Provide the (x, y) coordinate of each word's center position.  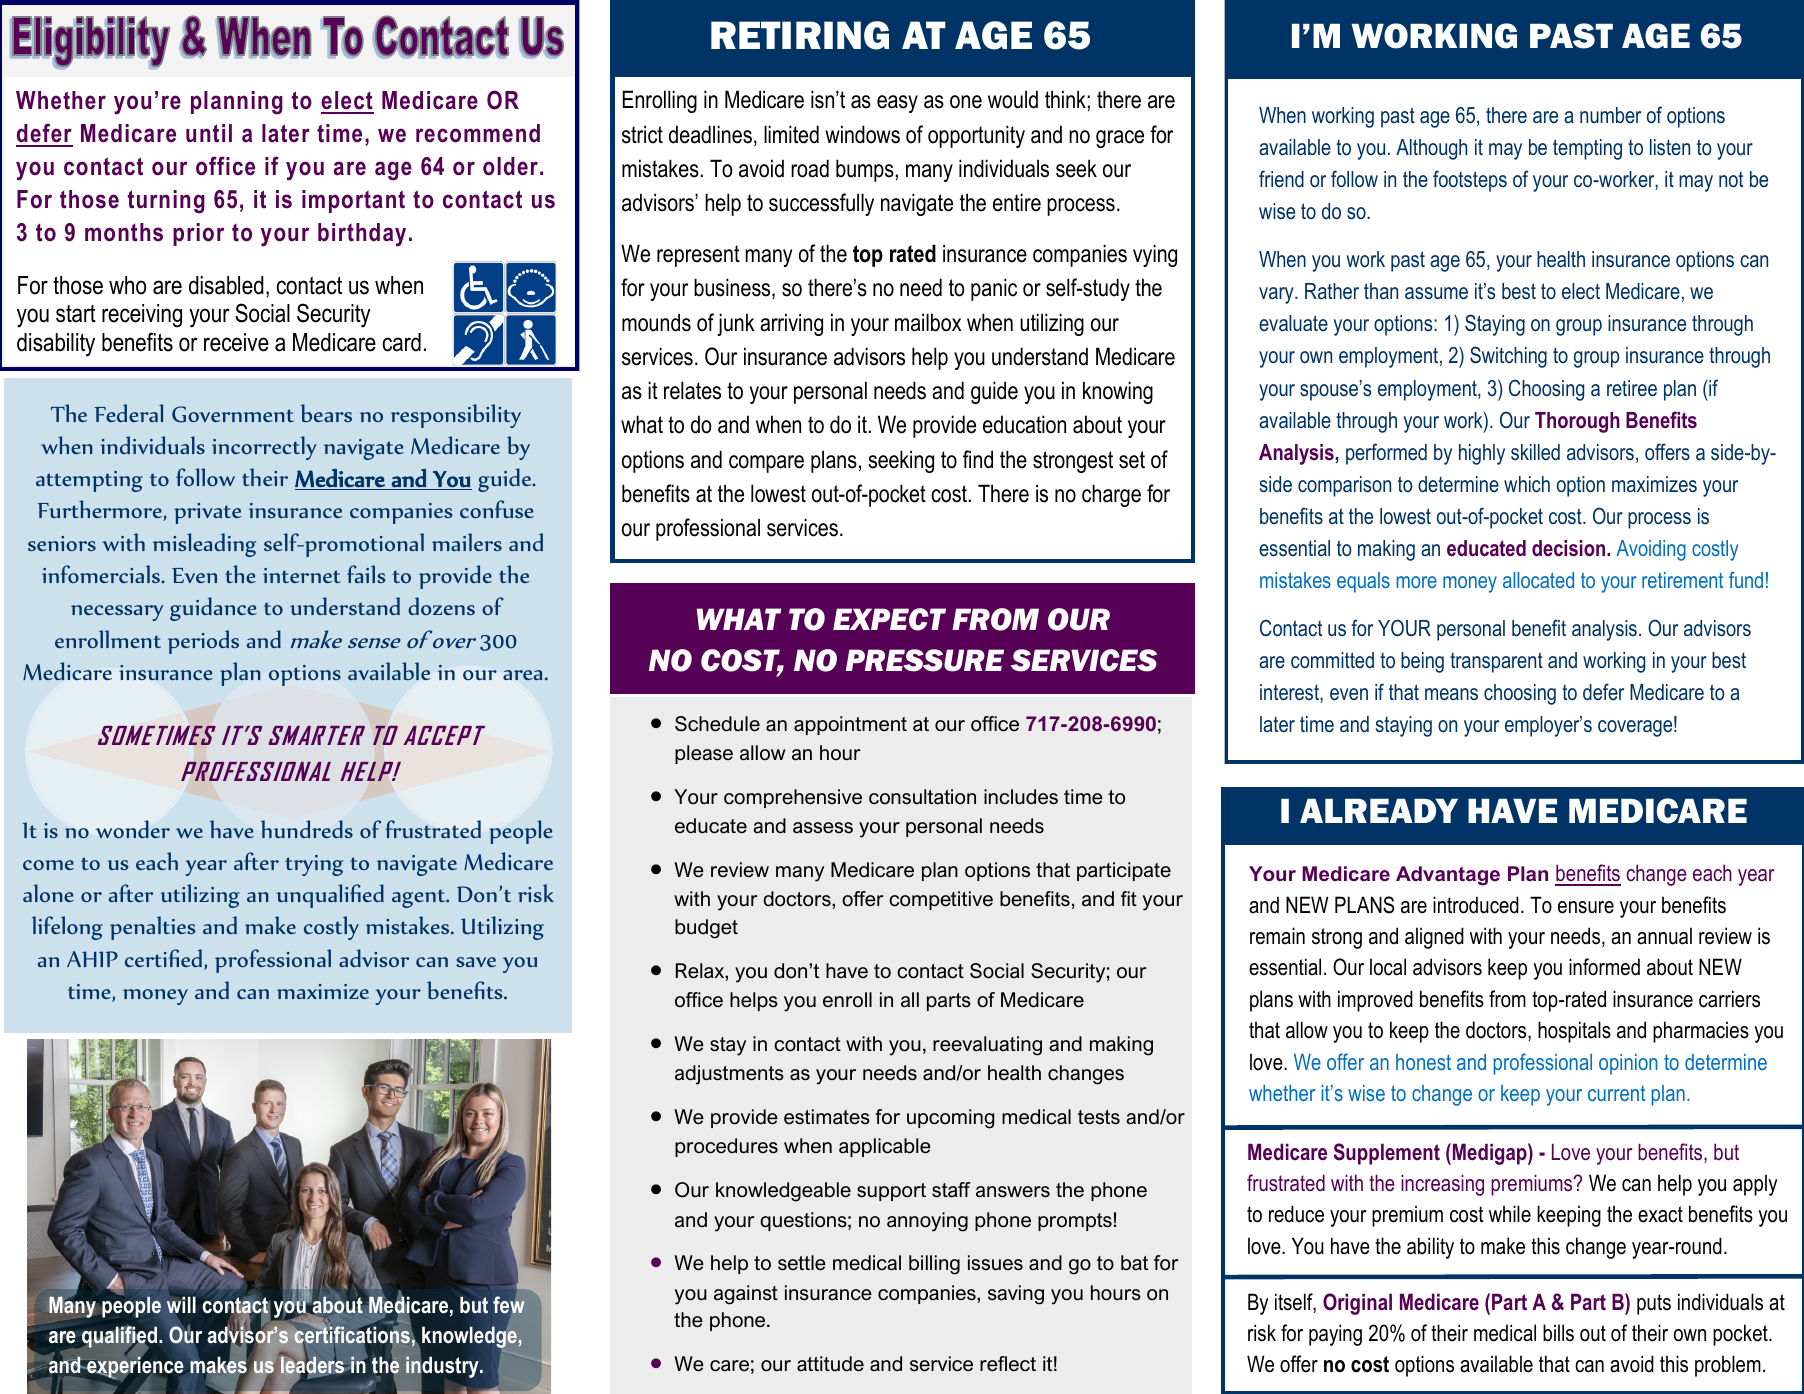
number (1610, 115)
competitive (941, 900)
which (1527, 484)
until (209, 133)
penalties (153, 928)
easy (897, 104)
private (208, 513)
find (978, 459)
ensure (1586, 907)
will (181, 1304)
